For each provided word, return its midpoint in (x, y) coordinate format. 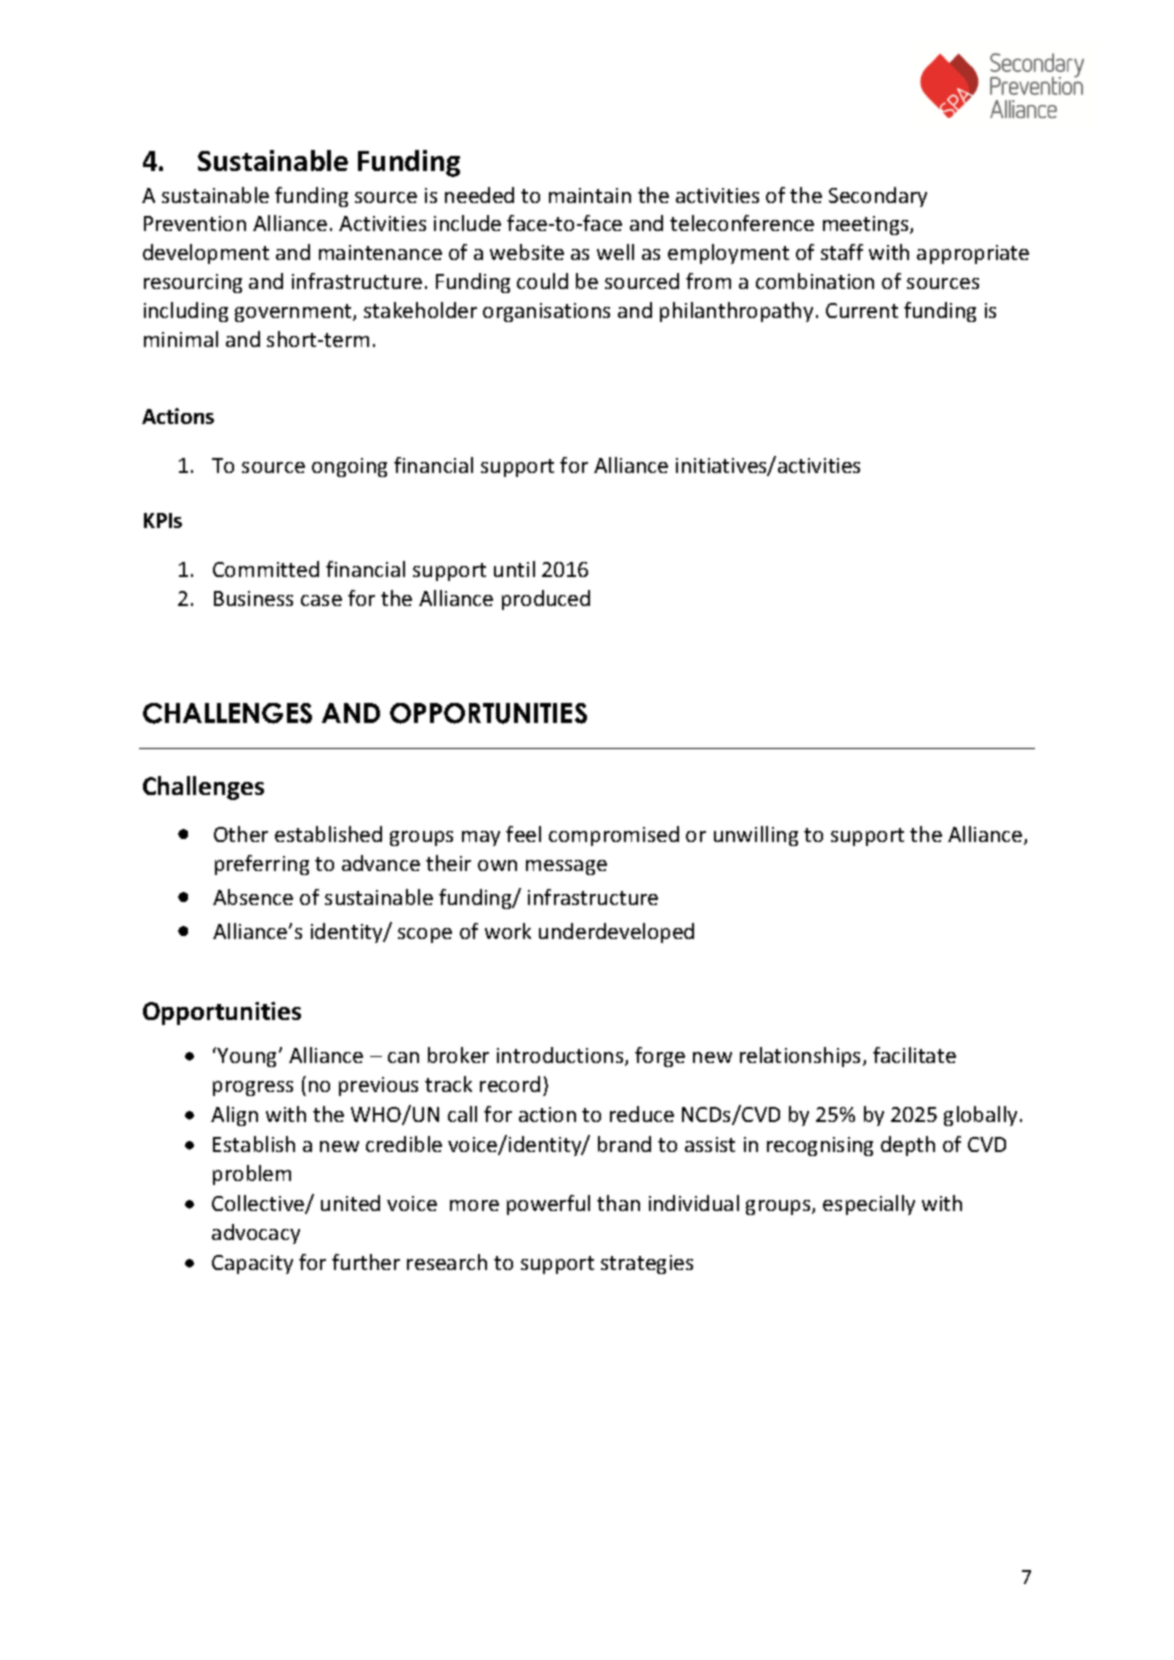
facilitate (914, 1055)
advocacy (256, 1234)
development (206, 254)
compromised (614, 836)
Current (862, 310)
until (514, 569)
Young (248, 1057)
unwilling (756, 836)
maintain (590, 195)
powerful (548, 1205)
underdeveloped (616, 933)
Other (241, 834)
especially (869, 1205)
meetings (867, 225)
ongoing (349, 467)
